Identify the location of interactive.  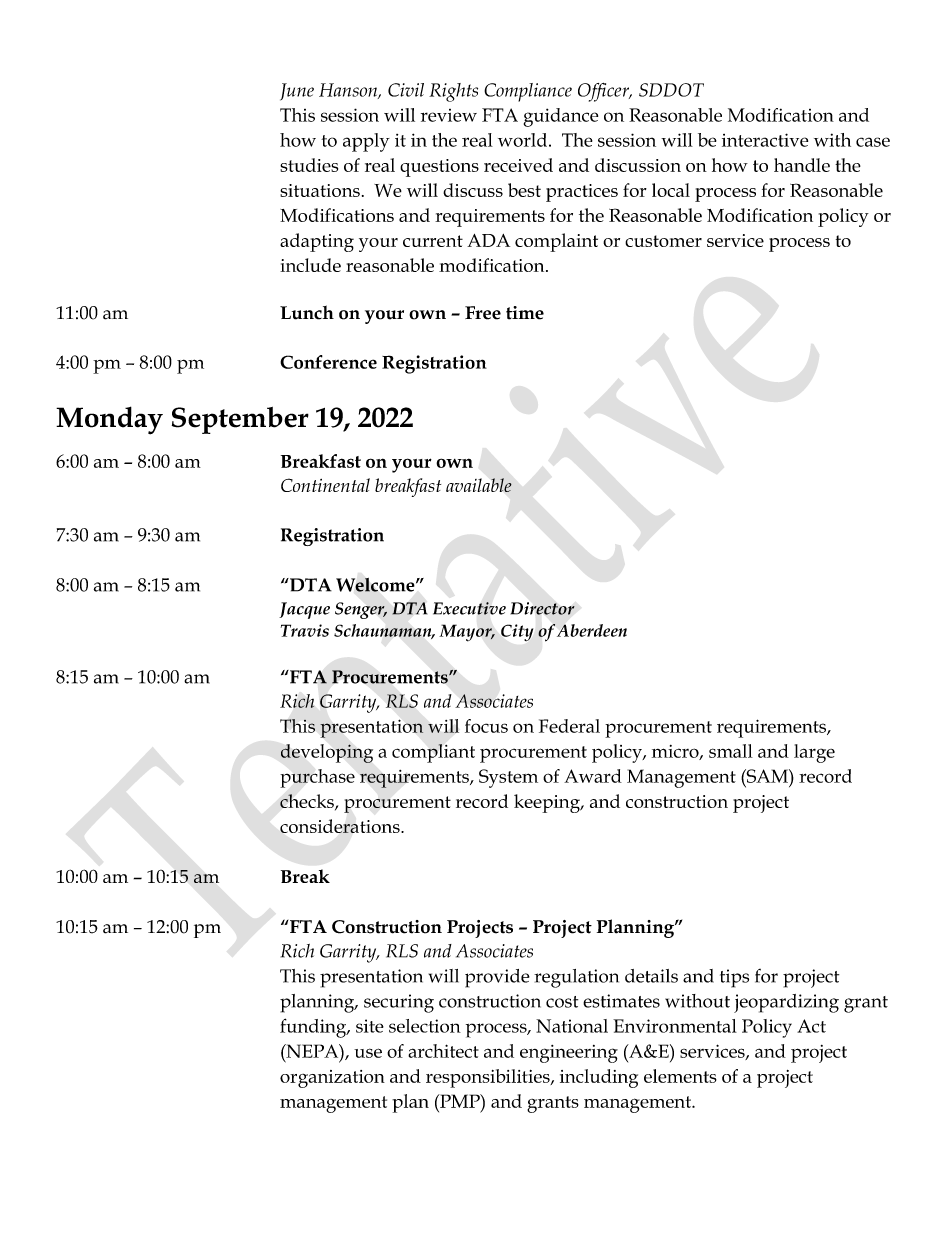
(765, 140).
